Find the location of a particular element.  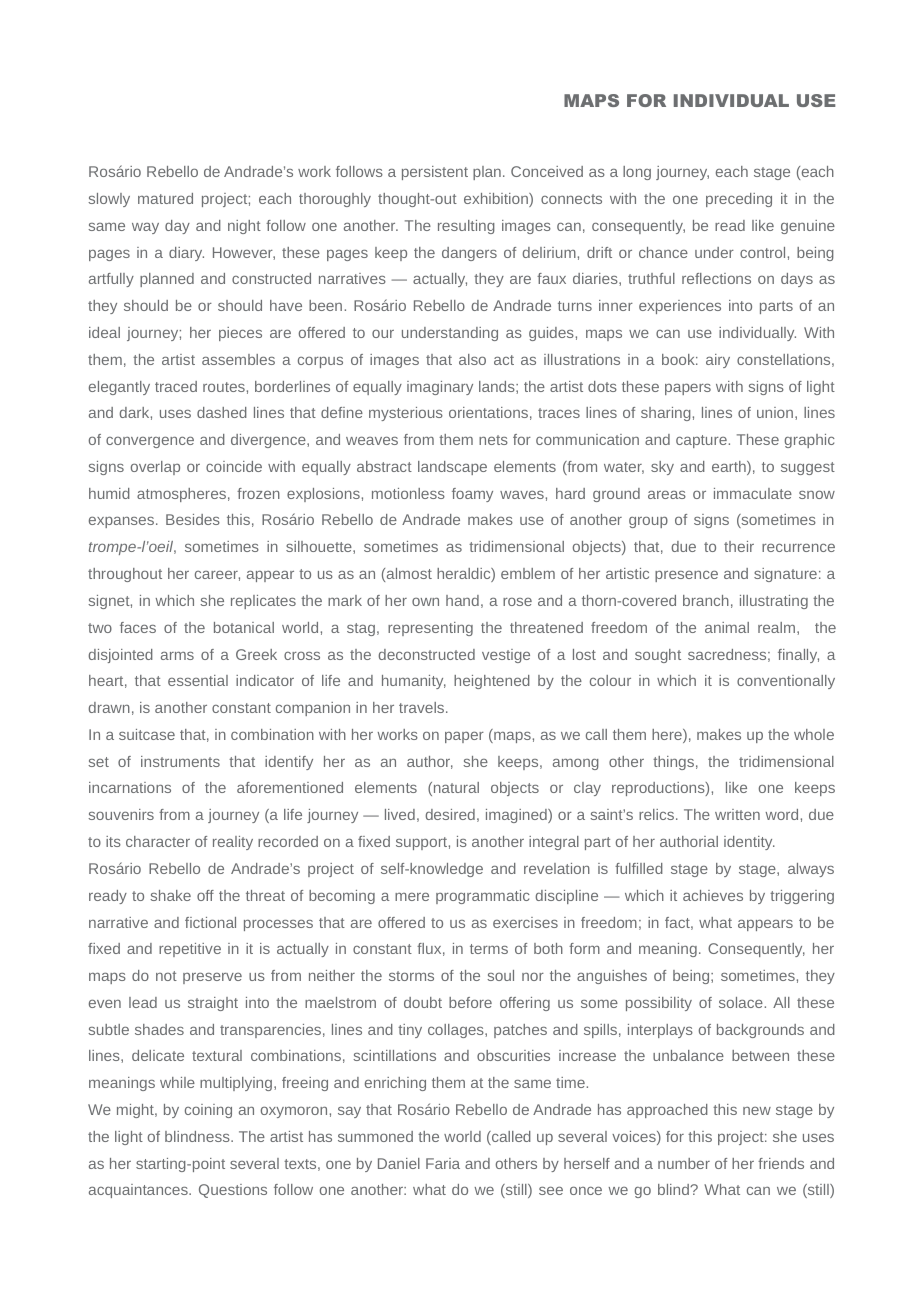

convergence is located at coordinates (150, 442).
